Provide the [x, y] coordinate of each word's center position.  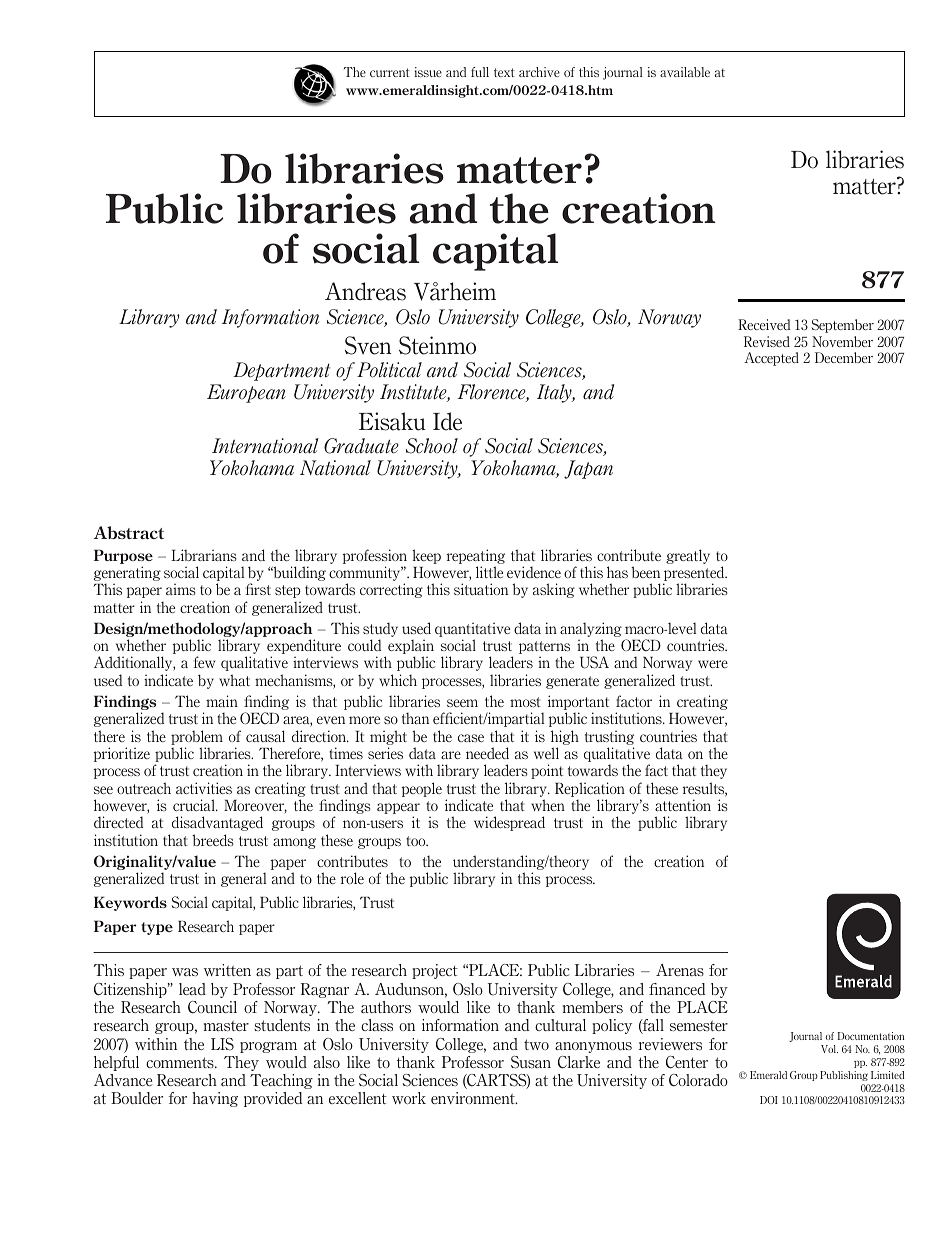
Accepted [771, 359]
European [246, 393]
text [504, 72]
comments [181, 1062]
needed [487, 753]
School [432, 446]
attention [683, 805]
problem [197, 737]
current [390, 72]
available [685, 72]
